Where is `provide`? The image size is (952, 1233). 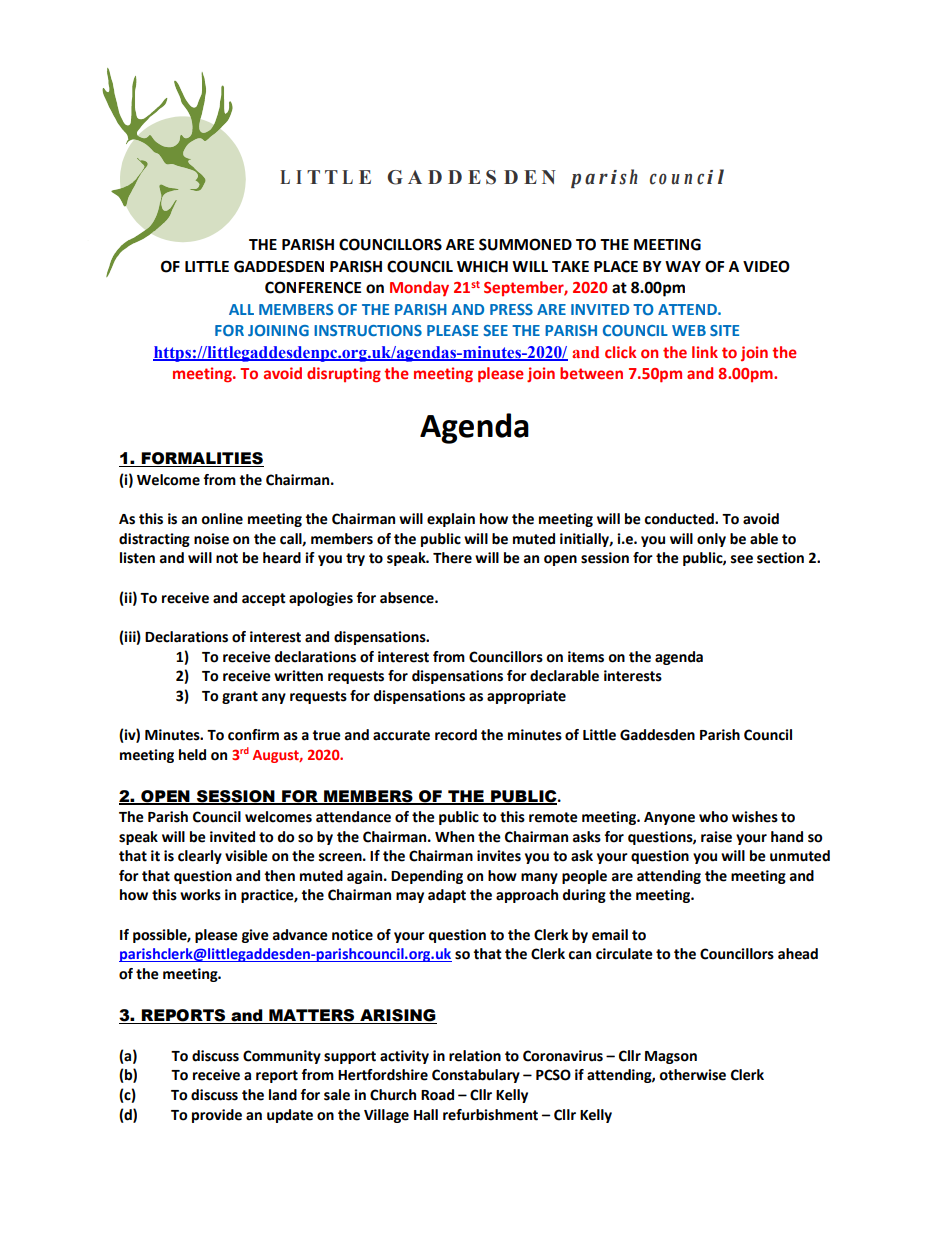 provide is located at coordinates (217, 1116).
